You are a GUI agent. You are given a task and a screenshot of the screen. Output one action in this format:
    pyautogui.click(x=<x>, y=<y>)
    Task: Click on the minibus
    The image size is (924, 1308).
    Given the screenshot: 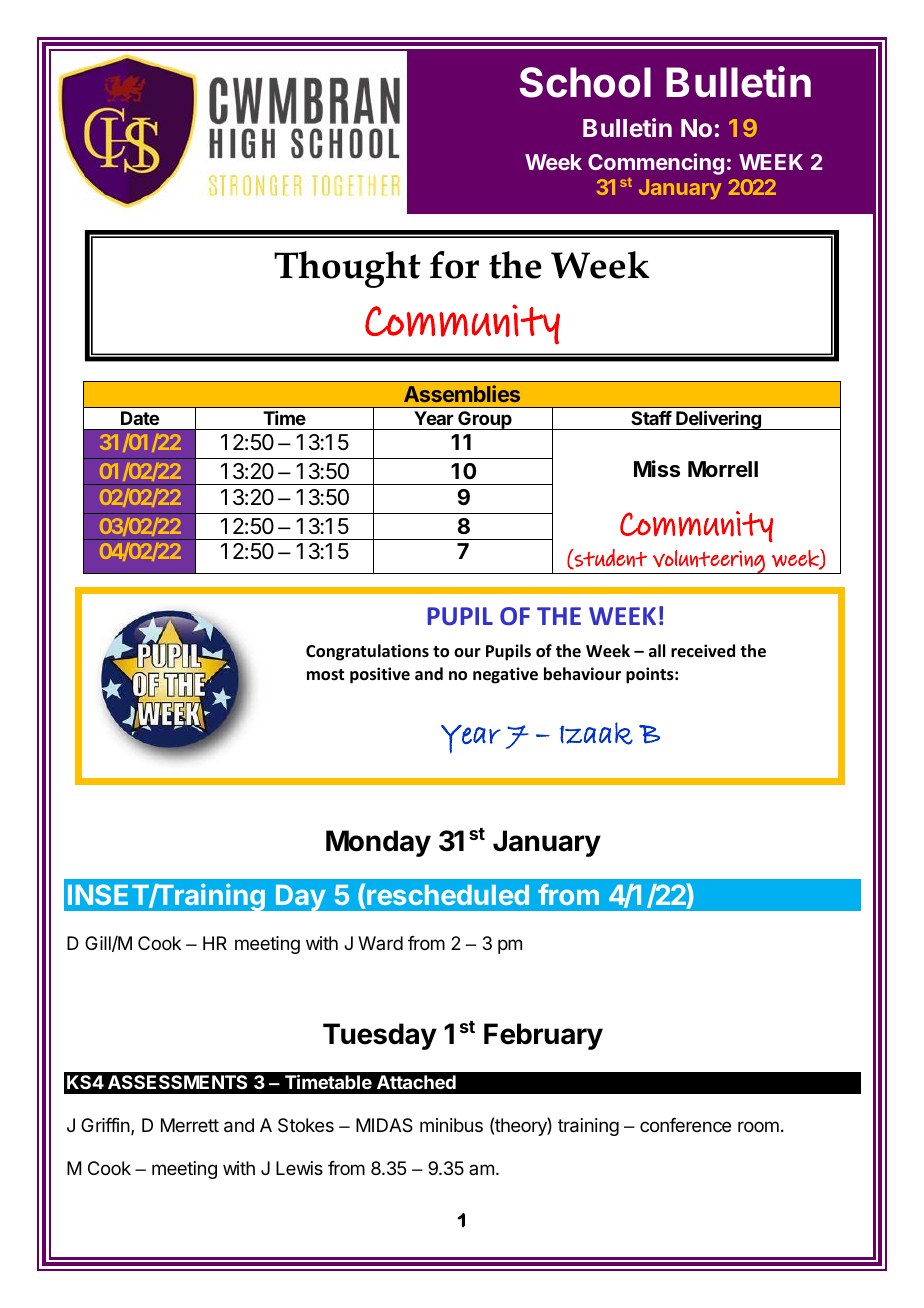 What is the action you would take?
    pyautogui.click(x=451, y=1125)
